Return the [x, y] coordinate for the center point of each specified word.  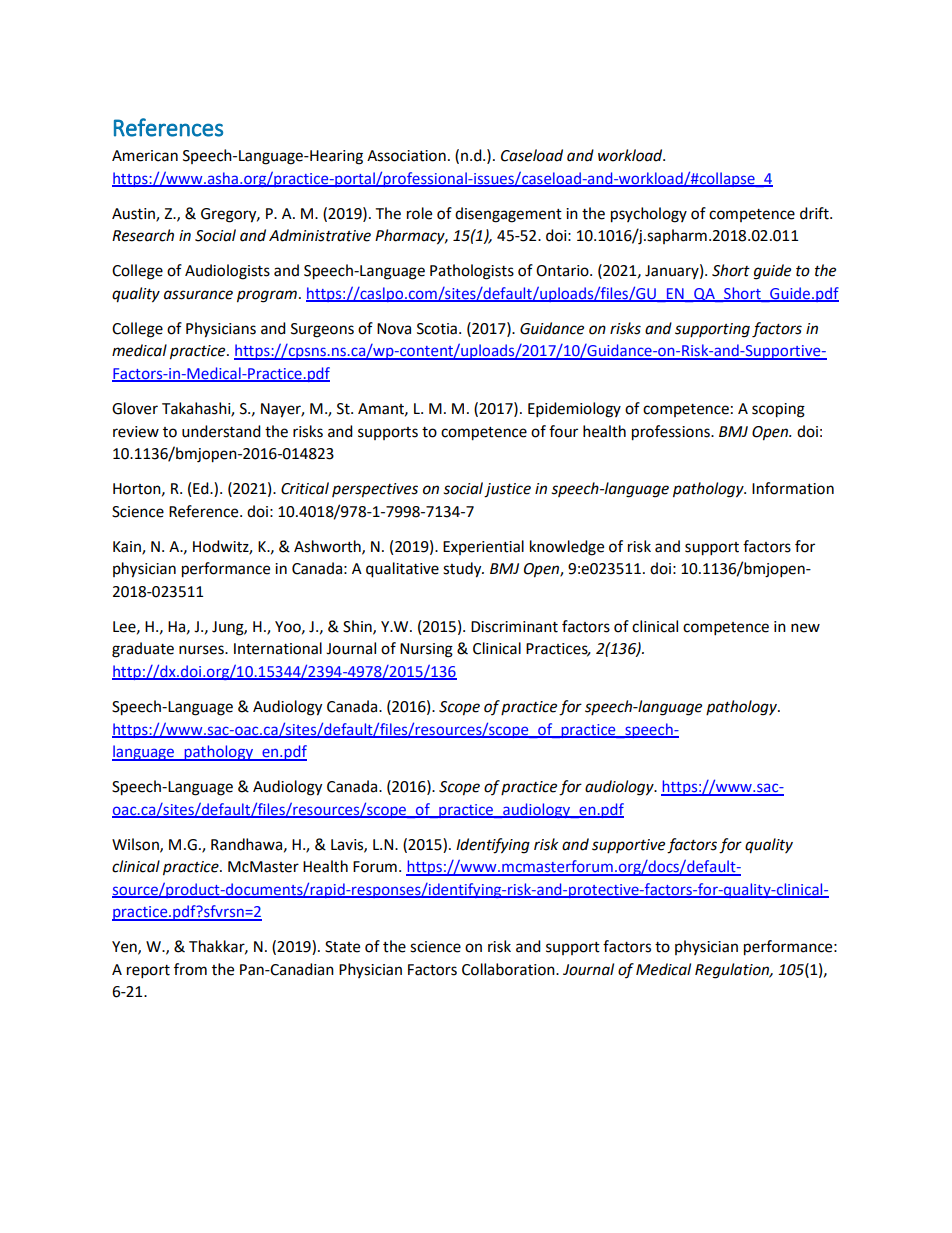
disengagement [508, 215]
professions [672, 433]
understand [221, 431]
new [805, 628]
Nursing [426, 650]
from [190, 969]
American [145, 156]
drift [815, 213]
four [563, 431]
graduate [143, 650]
